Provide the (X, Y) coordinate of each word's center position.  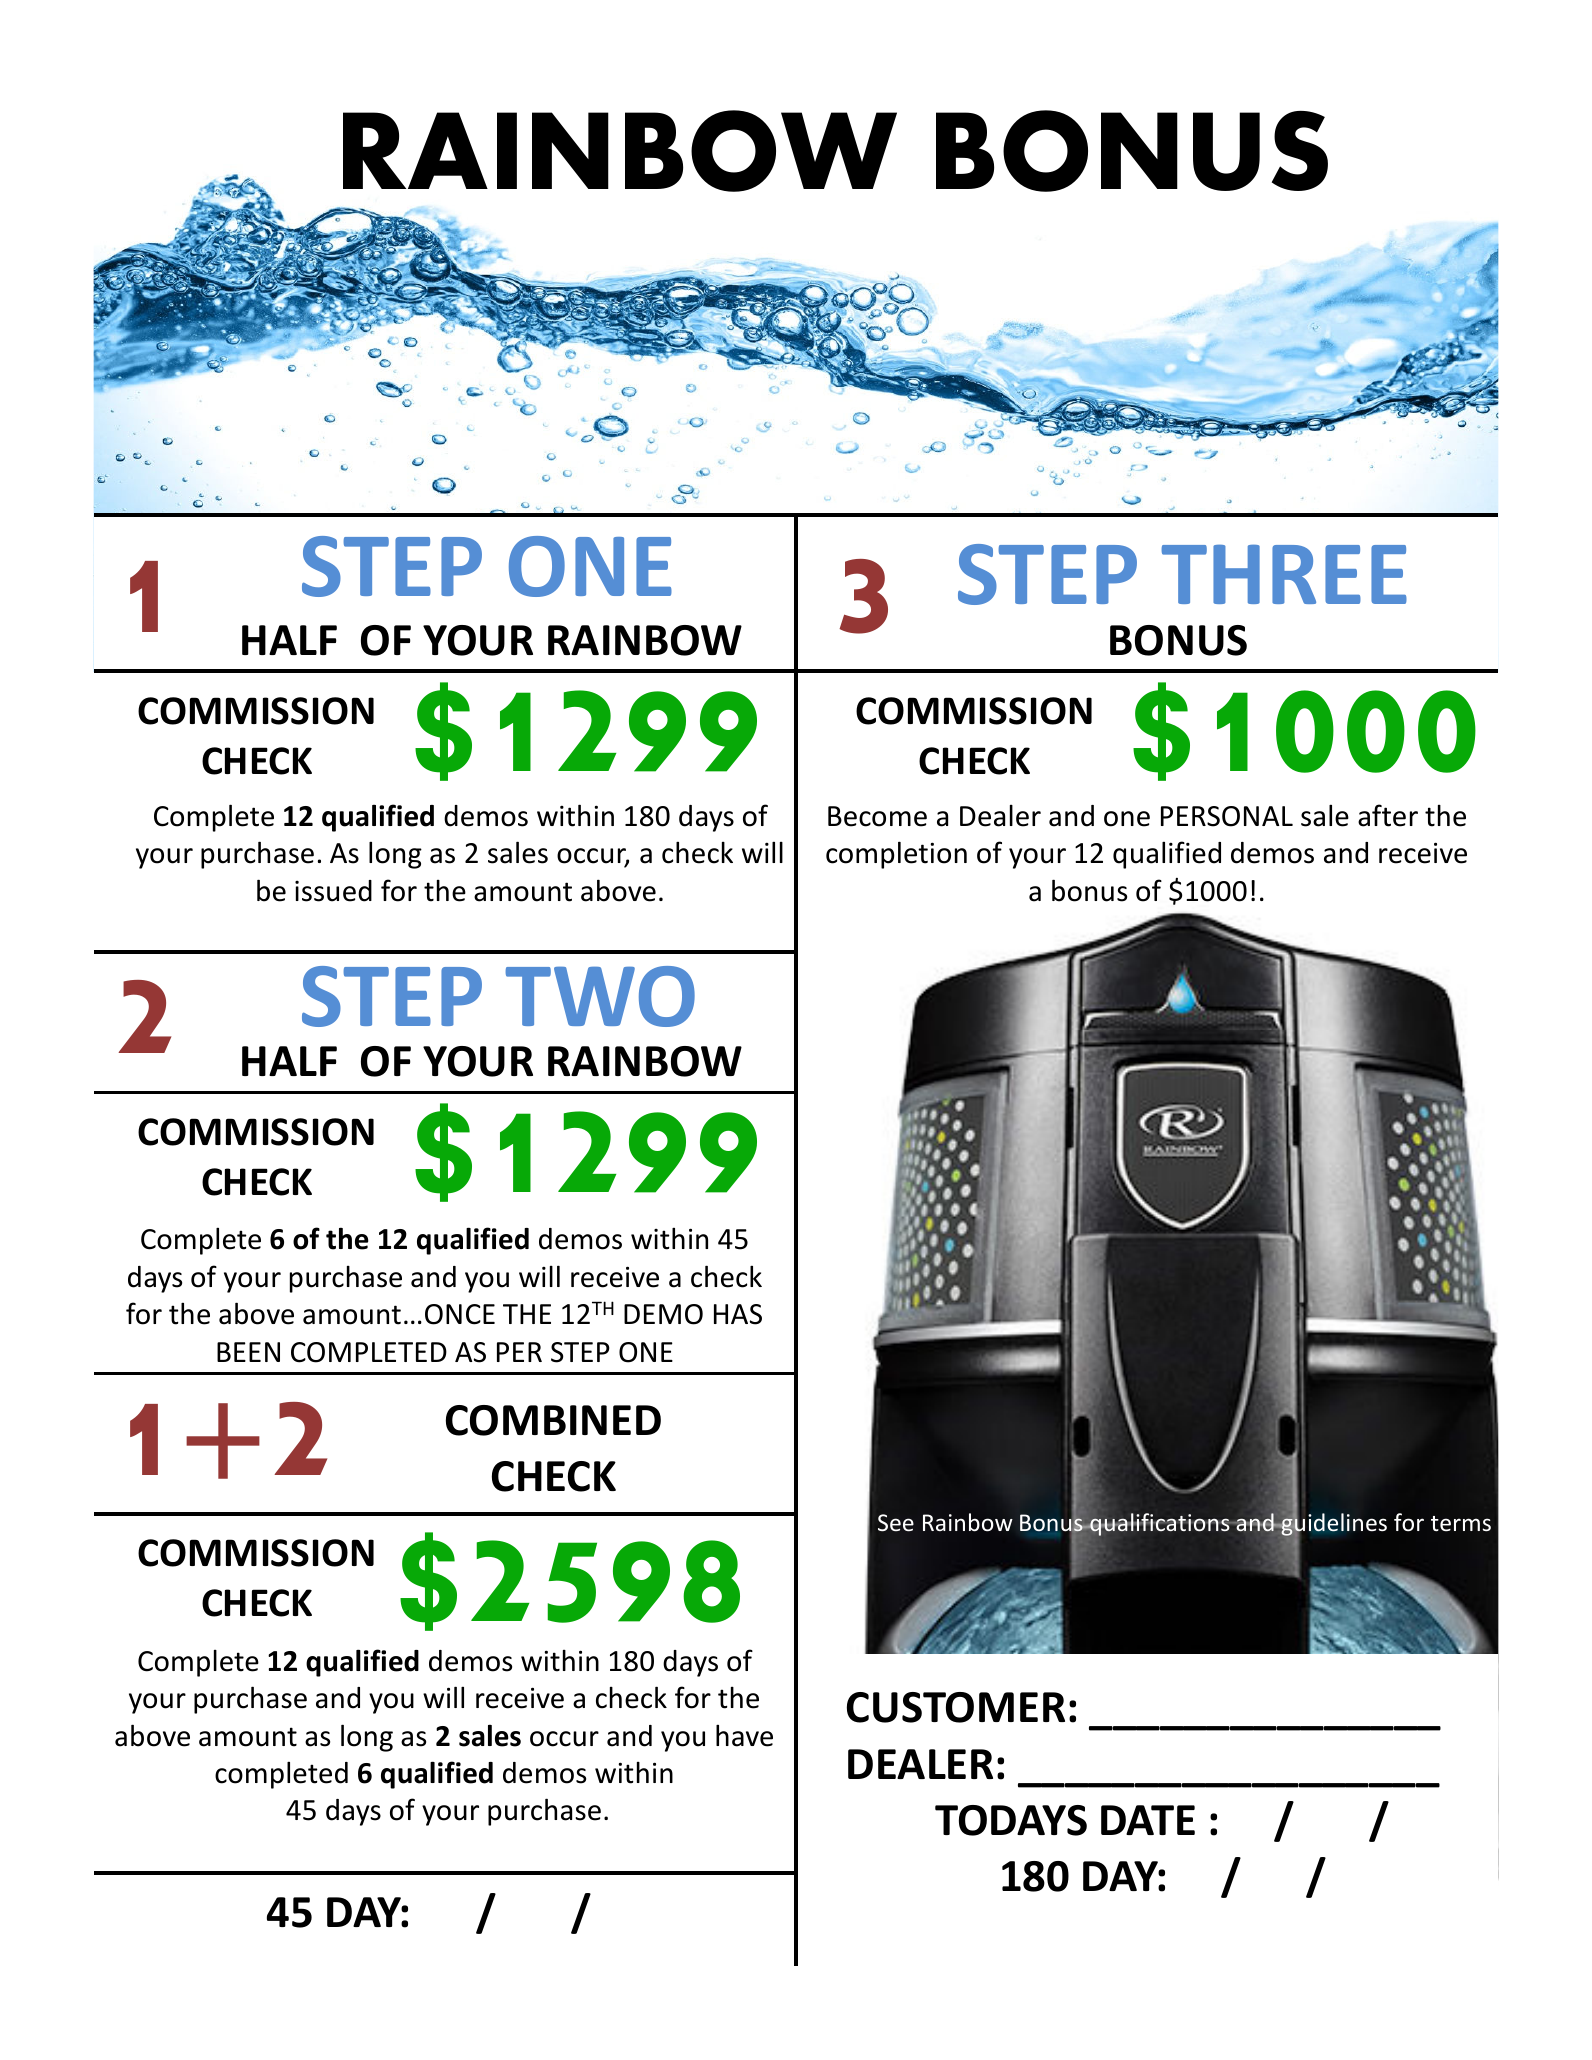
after (1388, 815)
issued (333, 891)
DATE (1148, 1820)
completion (896, 855)
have (744, 1735)
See (896, 1523)
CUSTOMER (956, 1707)
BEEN (248, 1352)
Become (877, 816)
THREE (1284, 574)
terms (1461, 1524)
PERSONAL (1227, 816)
